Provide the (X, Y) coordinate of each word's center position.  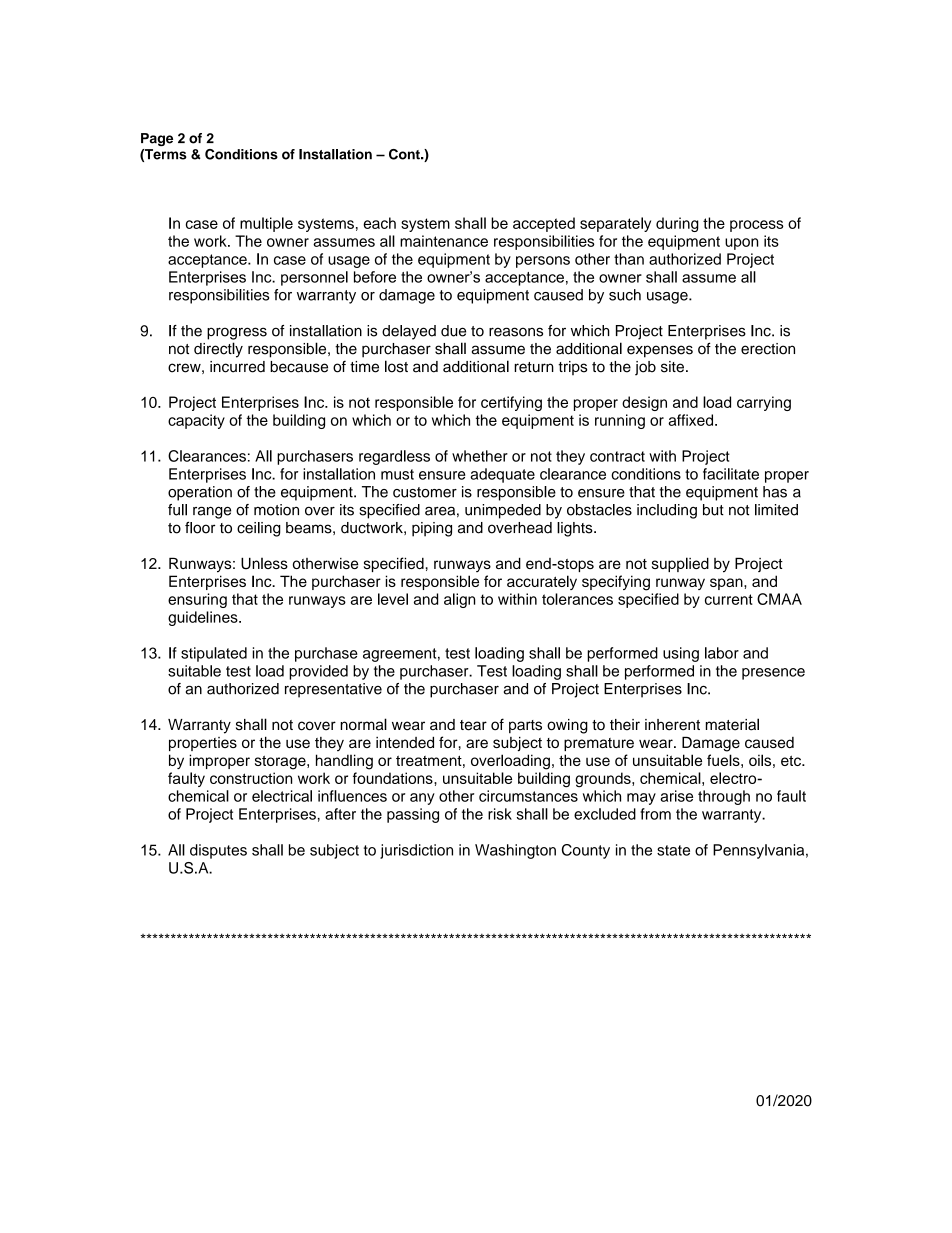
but (713, 510)
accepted (544, 224)
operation (200, 493)
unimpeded (503, 511)
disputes (218, 851)
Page (157, 139)
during (677, 224)
